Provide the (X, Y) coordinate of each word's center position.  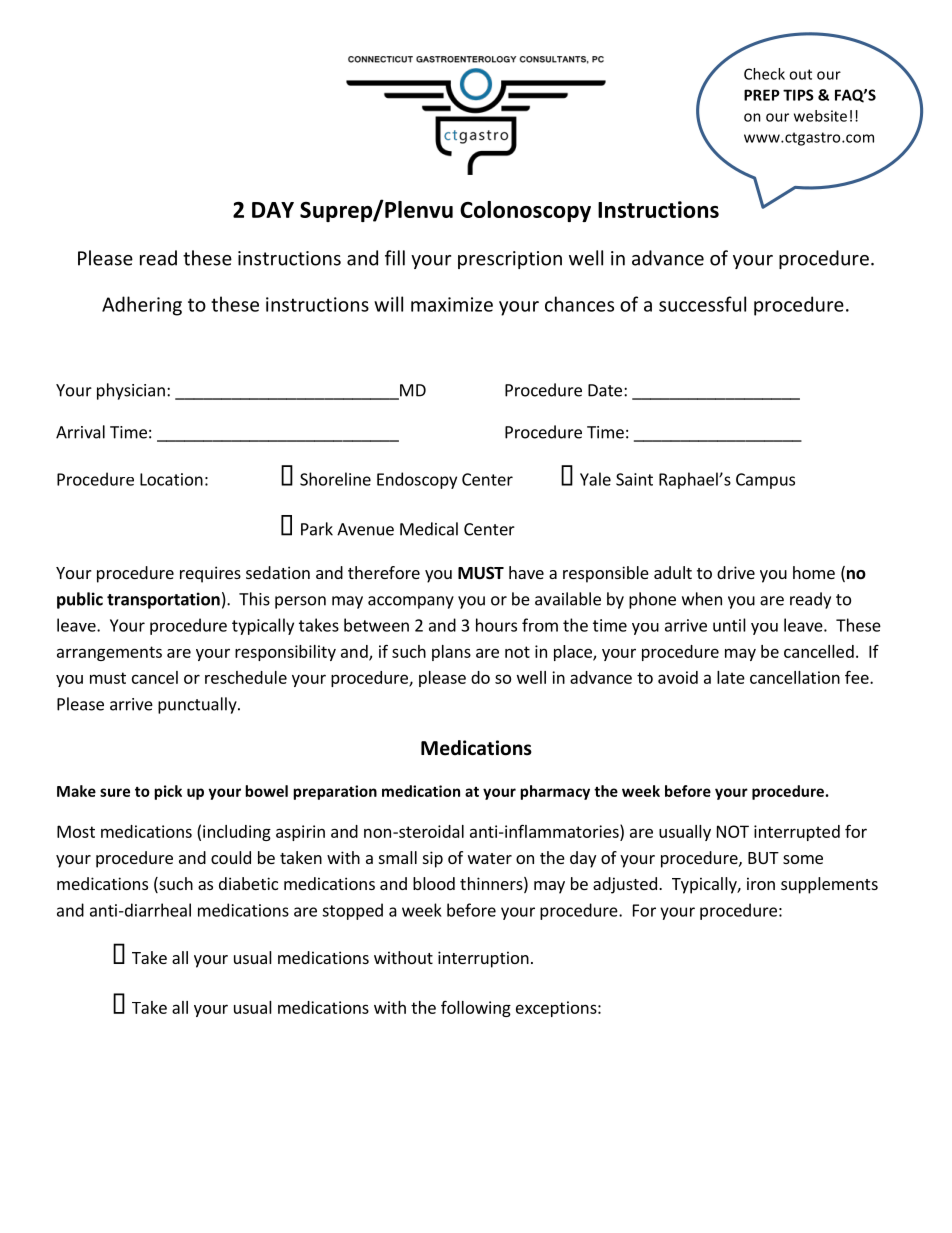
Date (605, 390)
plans (451, 653)
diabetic (248, 883)
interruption (483, 959)
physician (131, 391)
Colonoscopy (525, 211)
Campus (765, 481)
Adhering (142, 306)
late (731, 677)
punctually (198, 705)
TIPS (798, 95)
